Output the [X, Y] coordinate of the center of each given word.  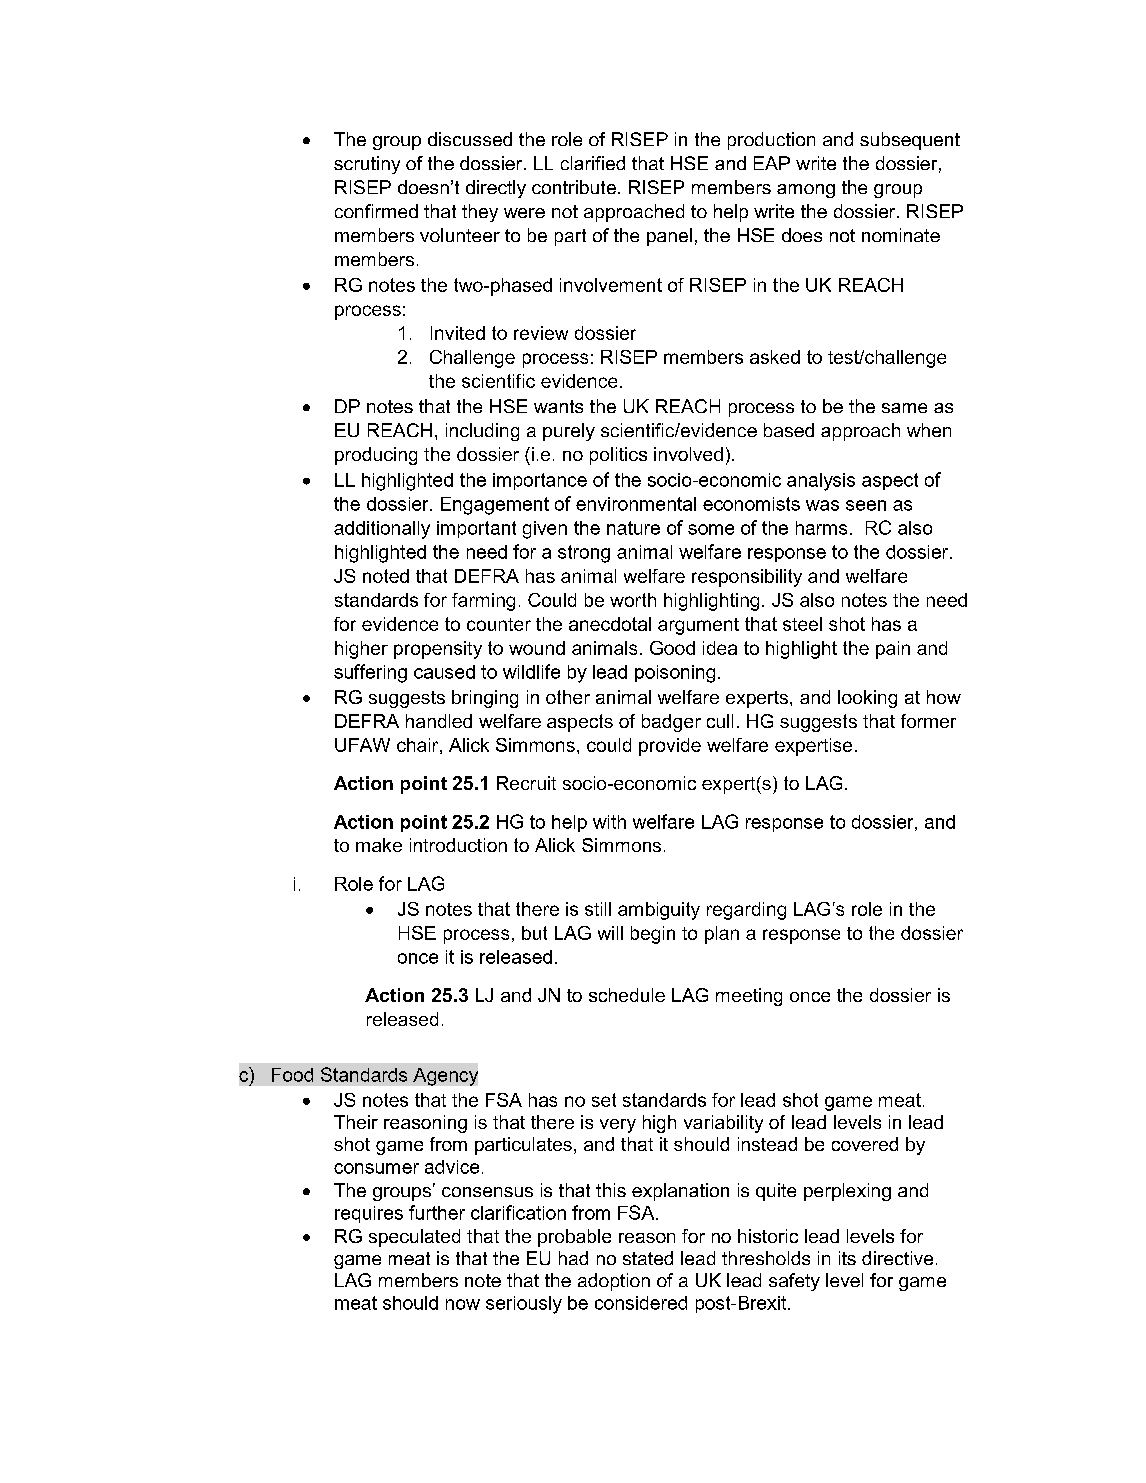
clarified [593, 163]
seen [866, 505]
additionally [382, 530]
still [598, 909]
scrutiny [367, 165]
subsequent [910, 141]
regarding [746, 911]
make [379, 845]
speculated [414, 1238]
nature [633, 528]
